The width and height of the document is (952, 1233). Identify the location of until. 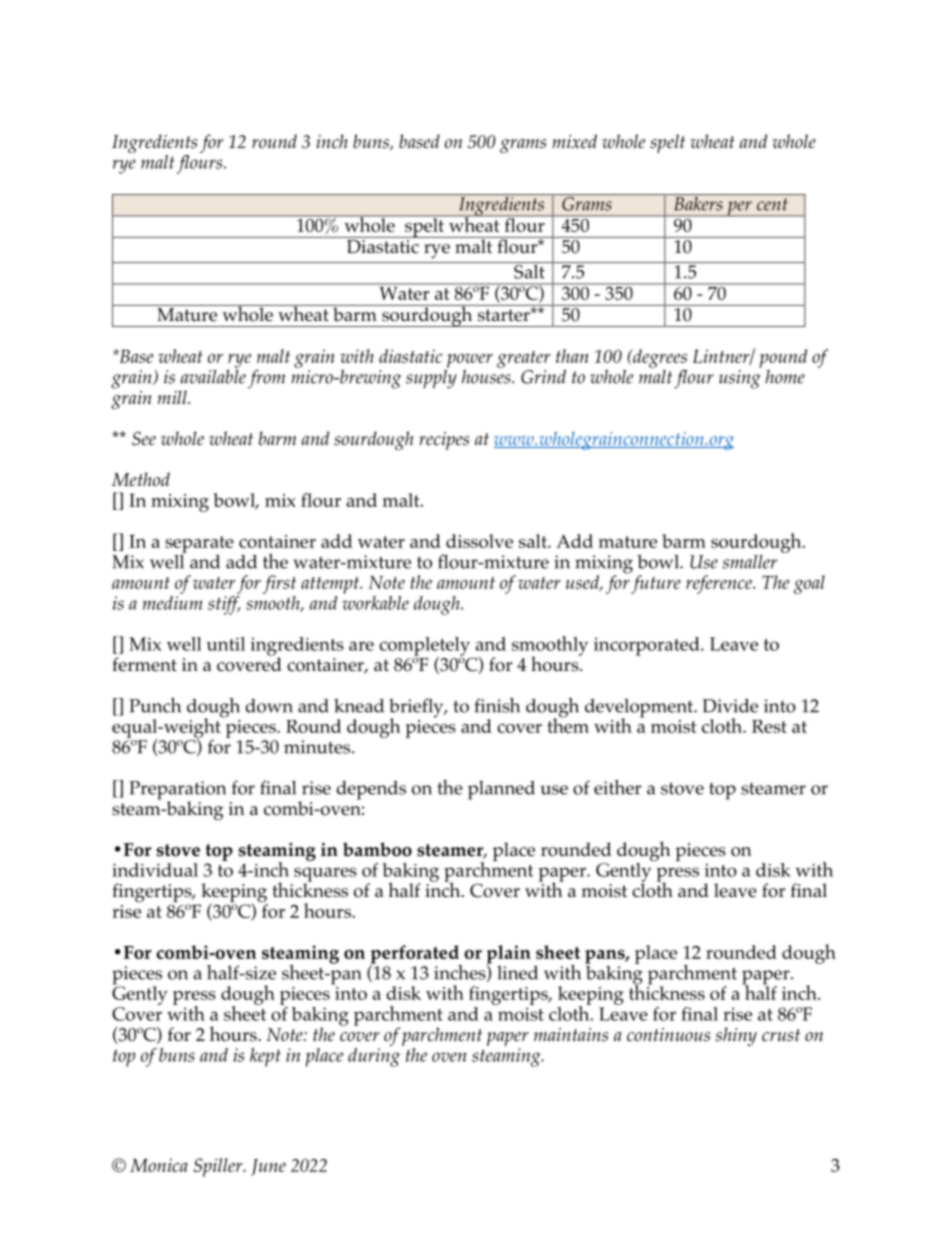
(226, 644).
